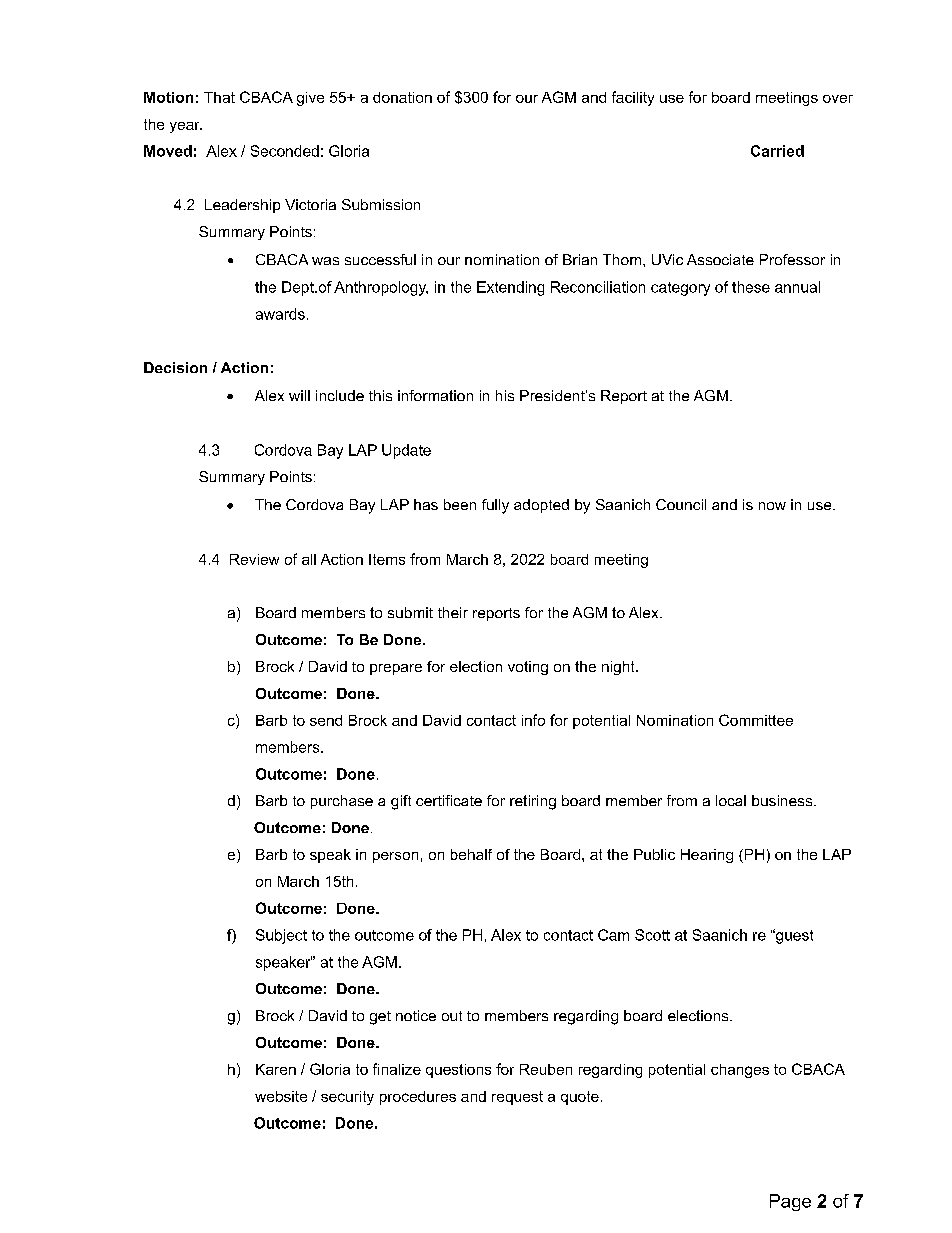  Describe the element at coordinates (281, 1096) in the screenshot. I see `website` at that location.
